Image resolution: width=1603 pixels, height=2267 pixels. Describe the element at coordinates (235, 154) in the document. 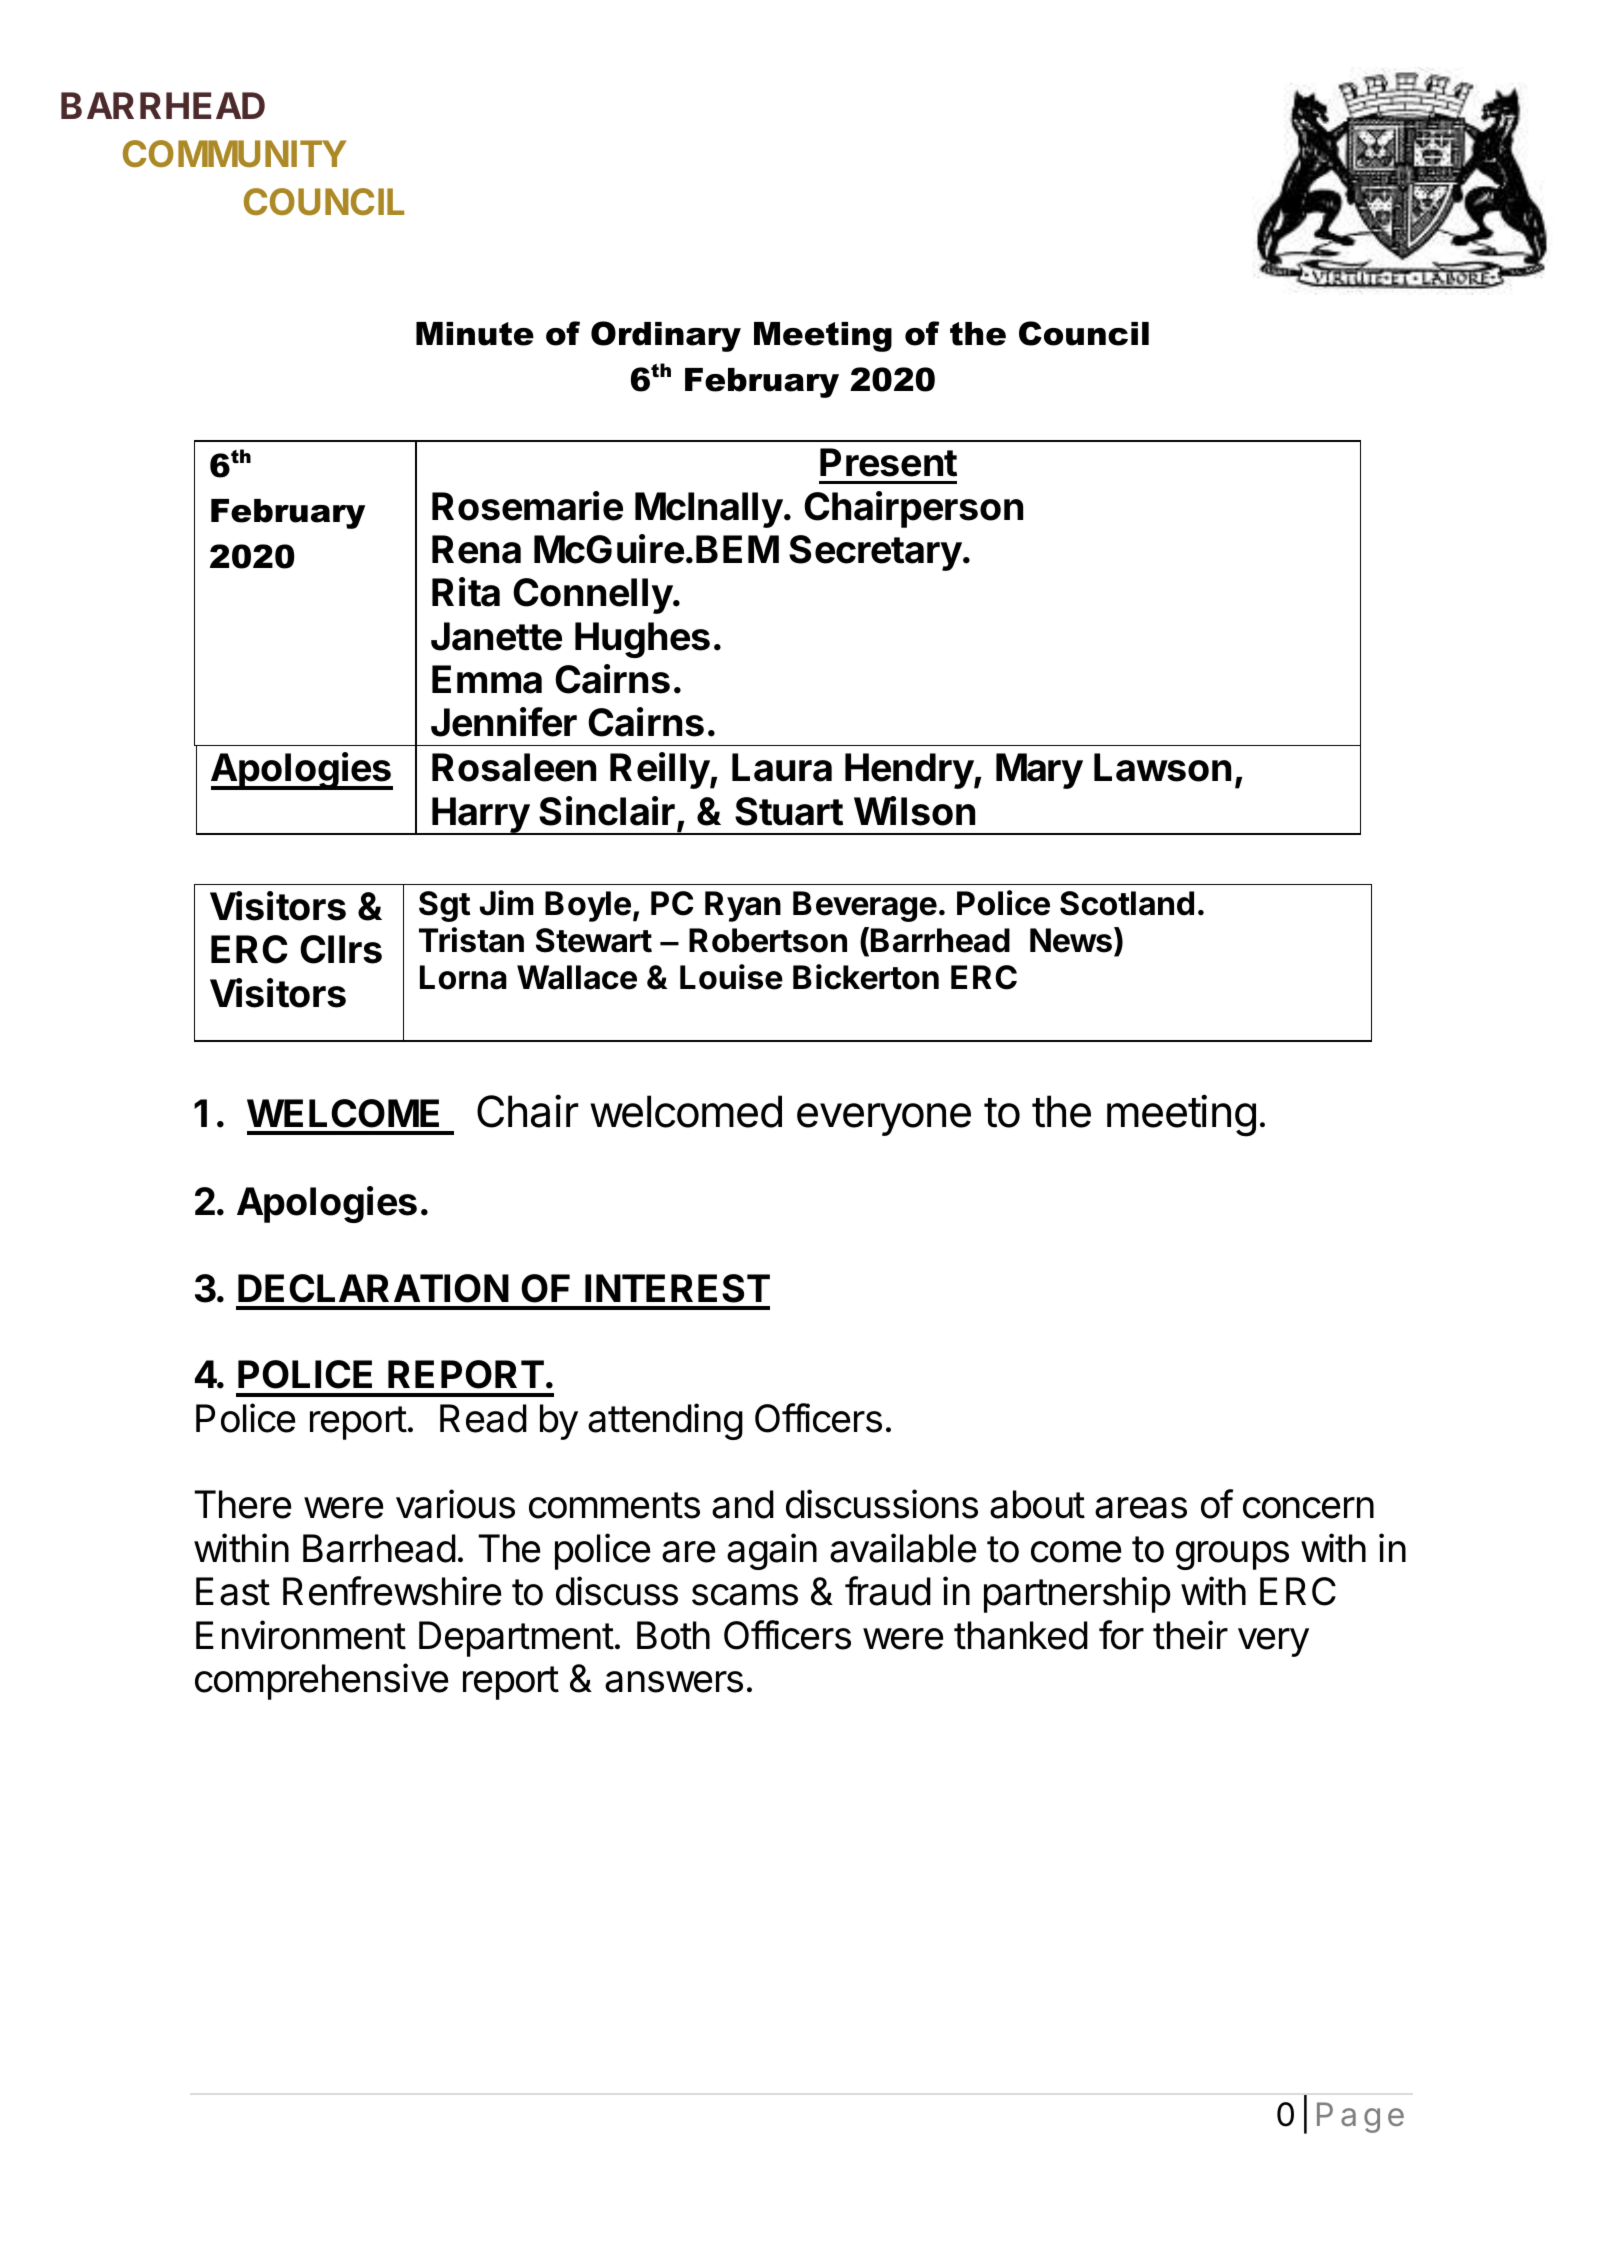

I see `COMMUNITY` at that location.
